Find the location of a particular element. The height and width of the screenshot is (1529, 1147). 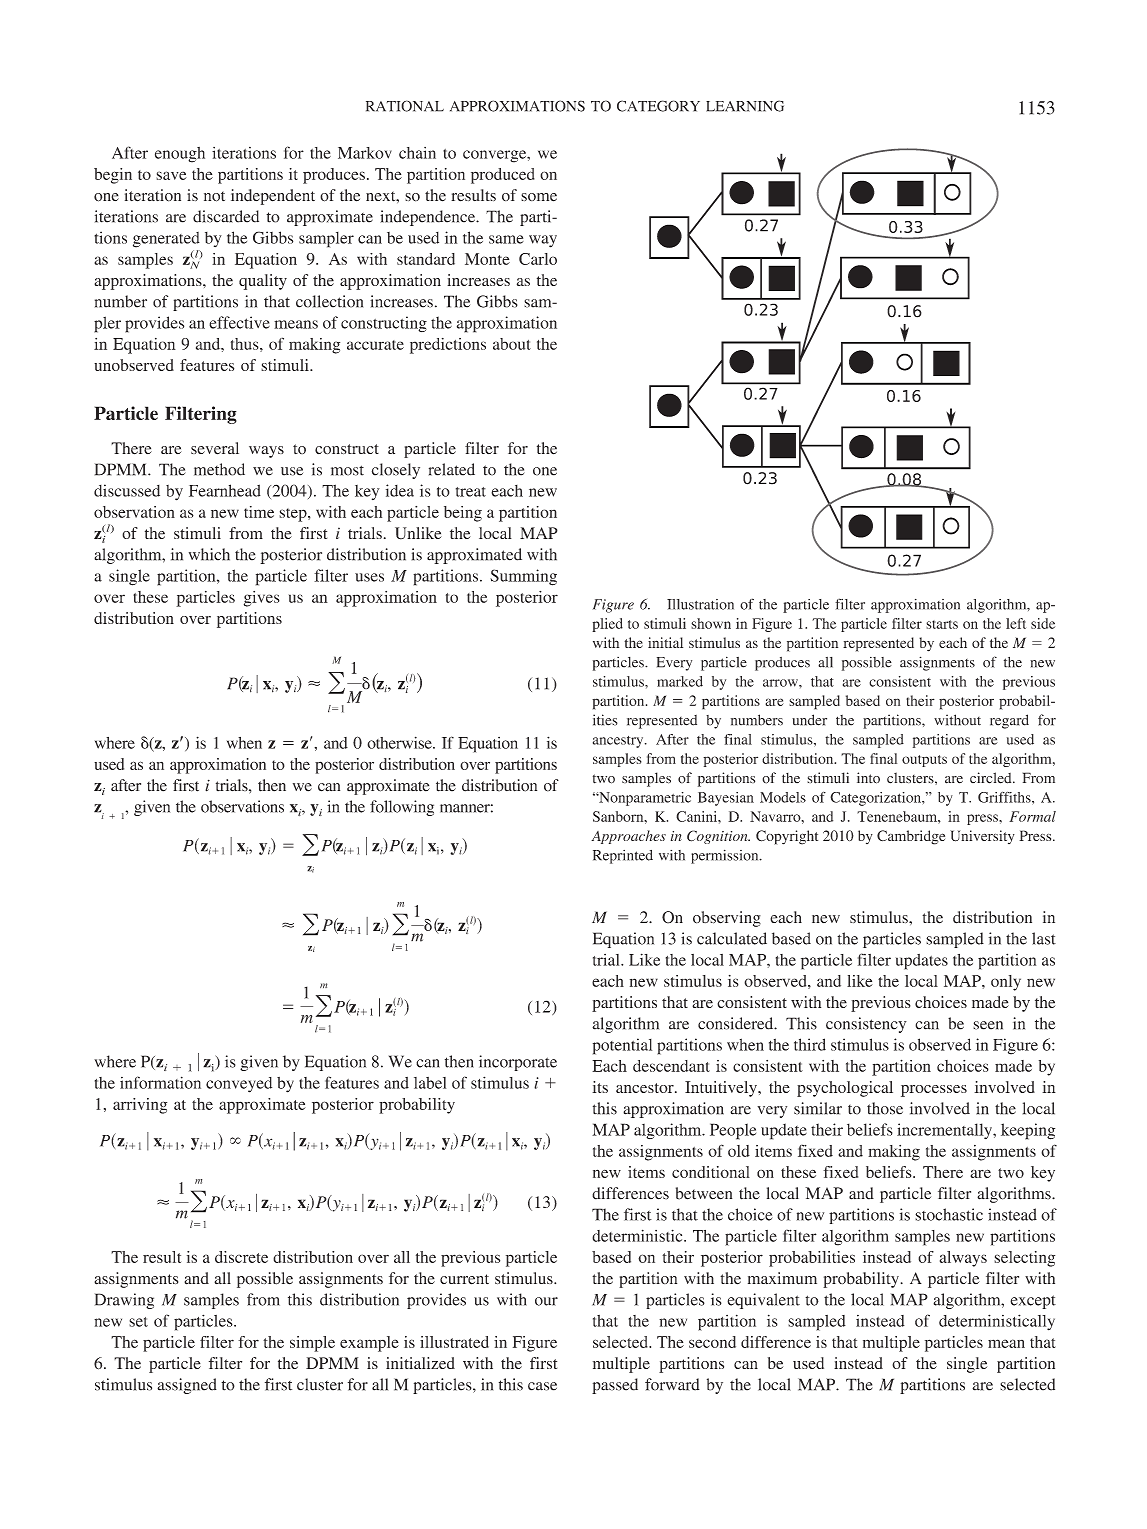

except is located at coordinates (1033, 1302).
